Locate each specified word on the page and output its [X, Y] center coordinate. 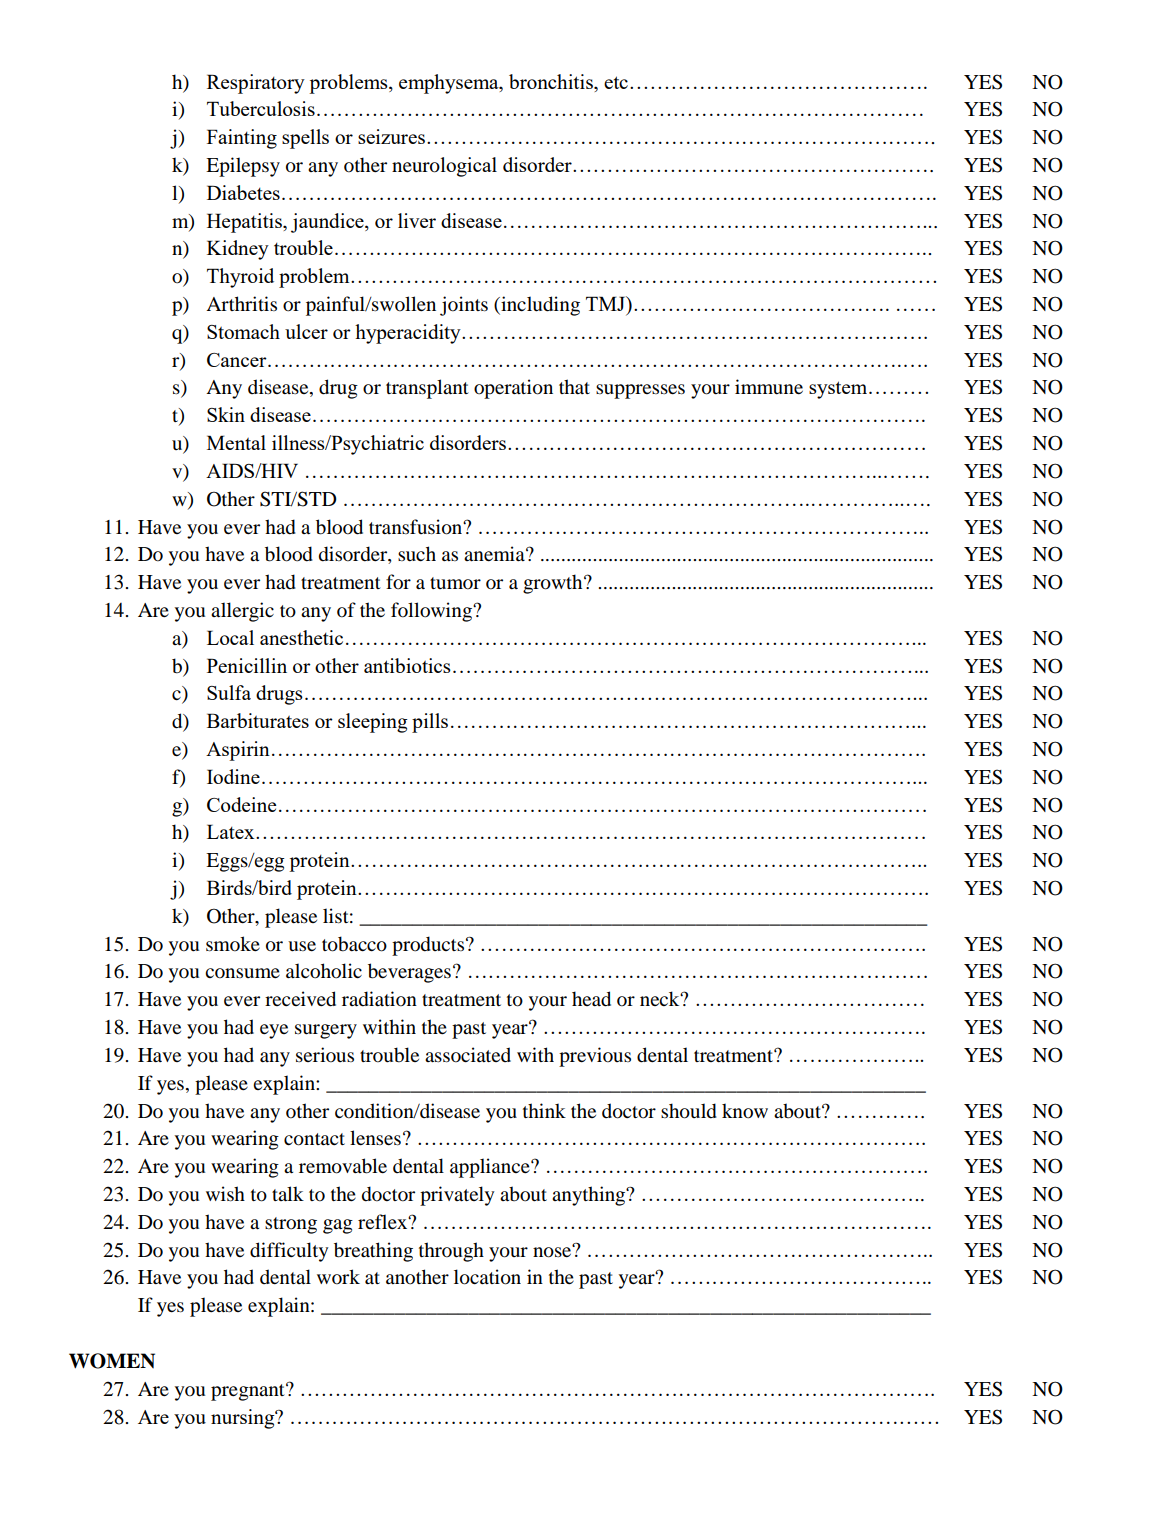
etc [616, 82]
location [487, 1277]
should [689, 1111]
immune [769, 387]
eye [274, 1031]
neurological [444, 167]
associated [468, 1055]
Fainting [242, 139]
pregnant [249, 1392]
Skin [226, 414]
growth [554, 584]
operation [513, 389]
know [745, 1111]
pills [430, 723]
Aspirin [238, 751]
